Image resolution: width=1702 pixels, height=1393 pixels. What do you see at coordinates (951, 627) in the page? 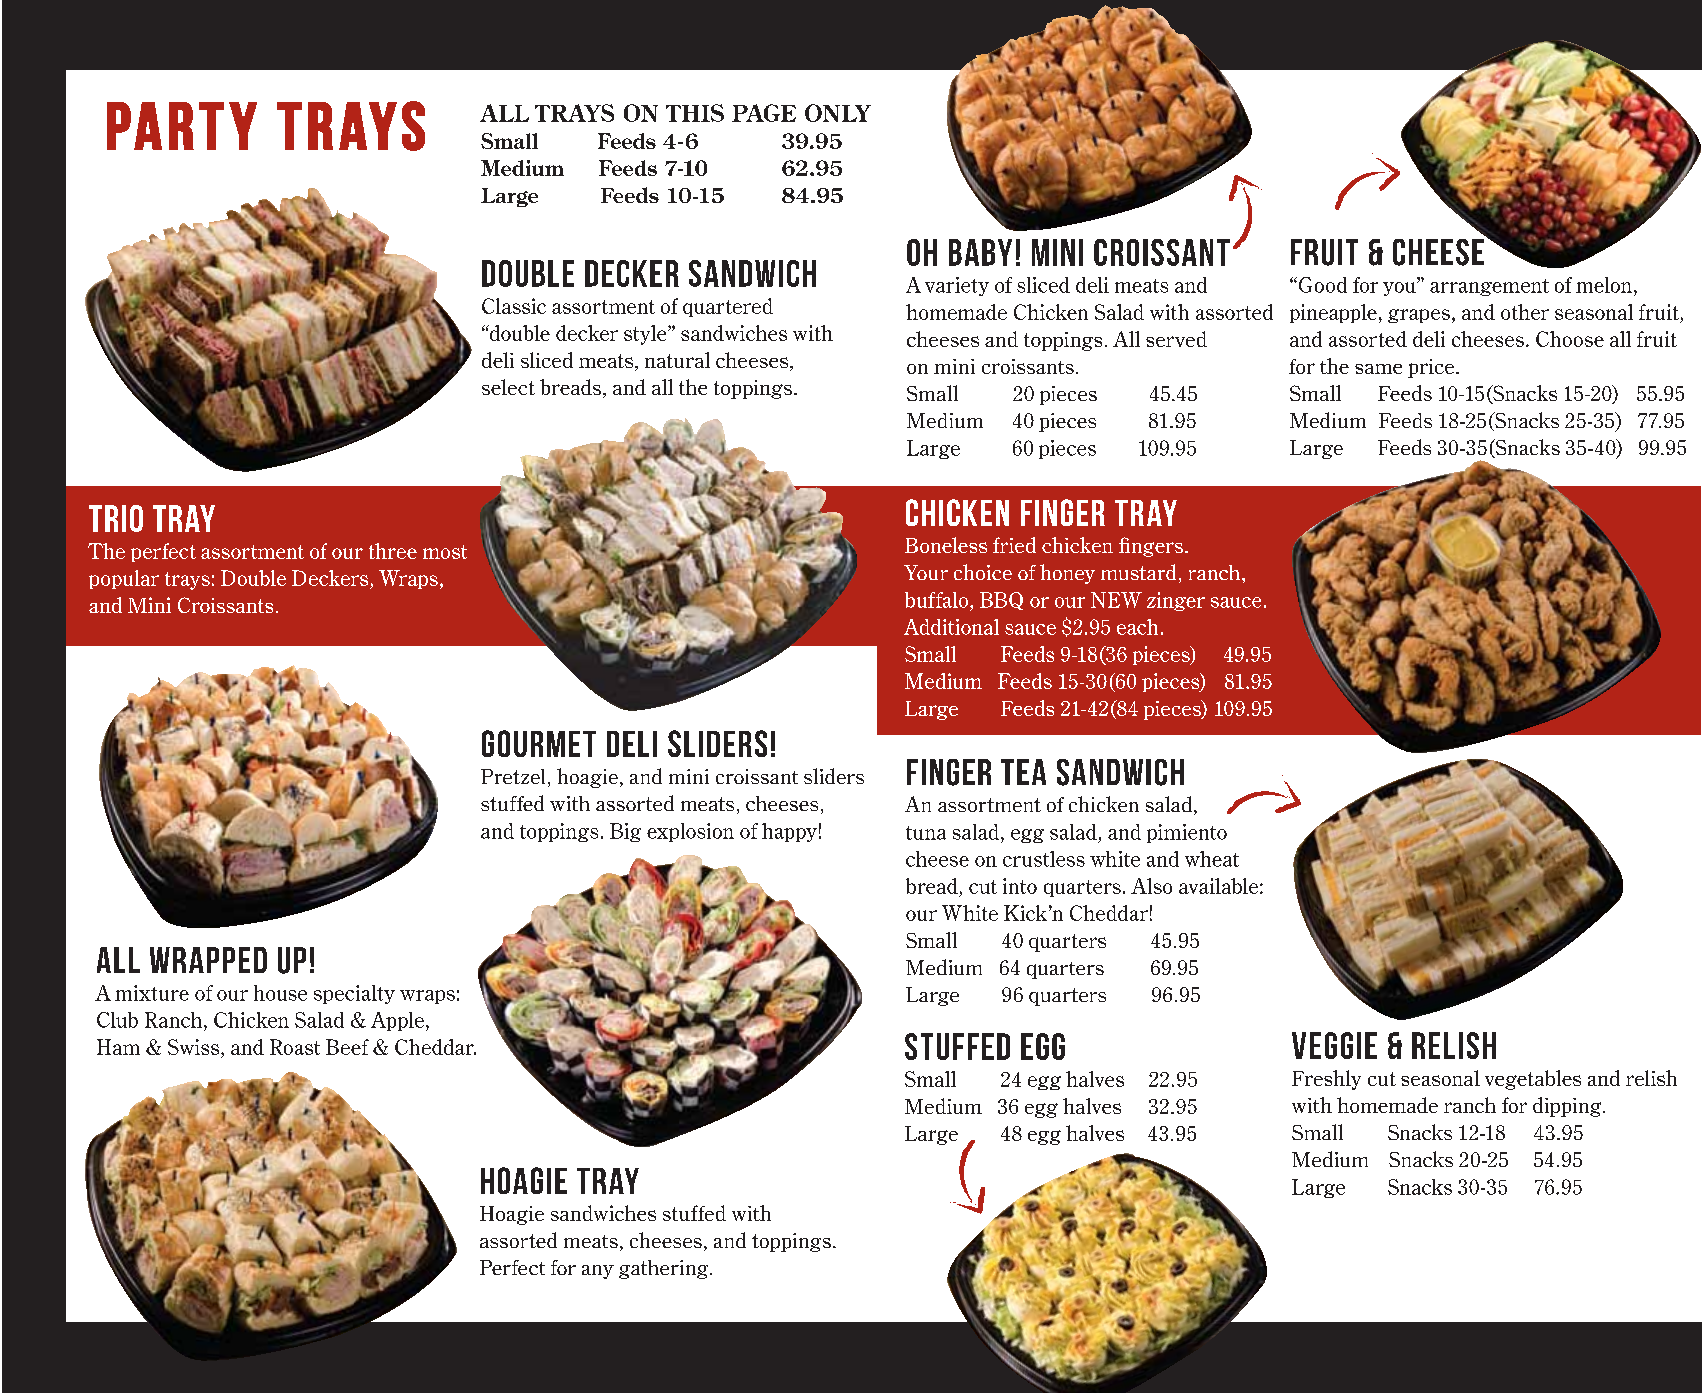
I see `Additional` at bounding box center [951, 627].
